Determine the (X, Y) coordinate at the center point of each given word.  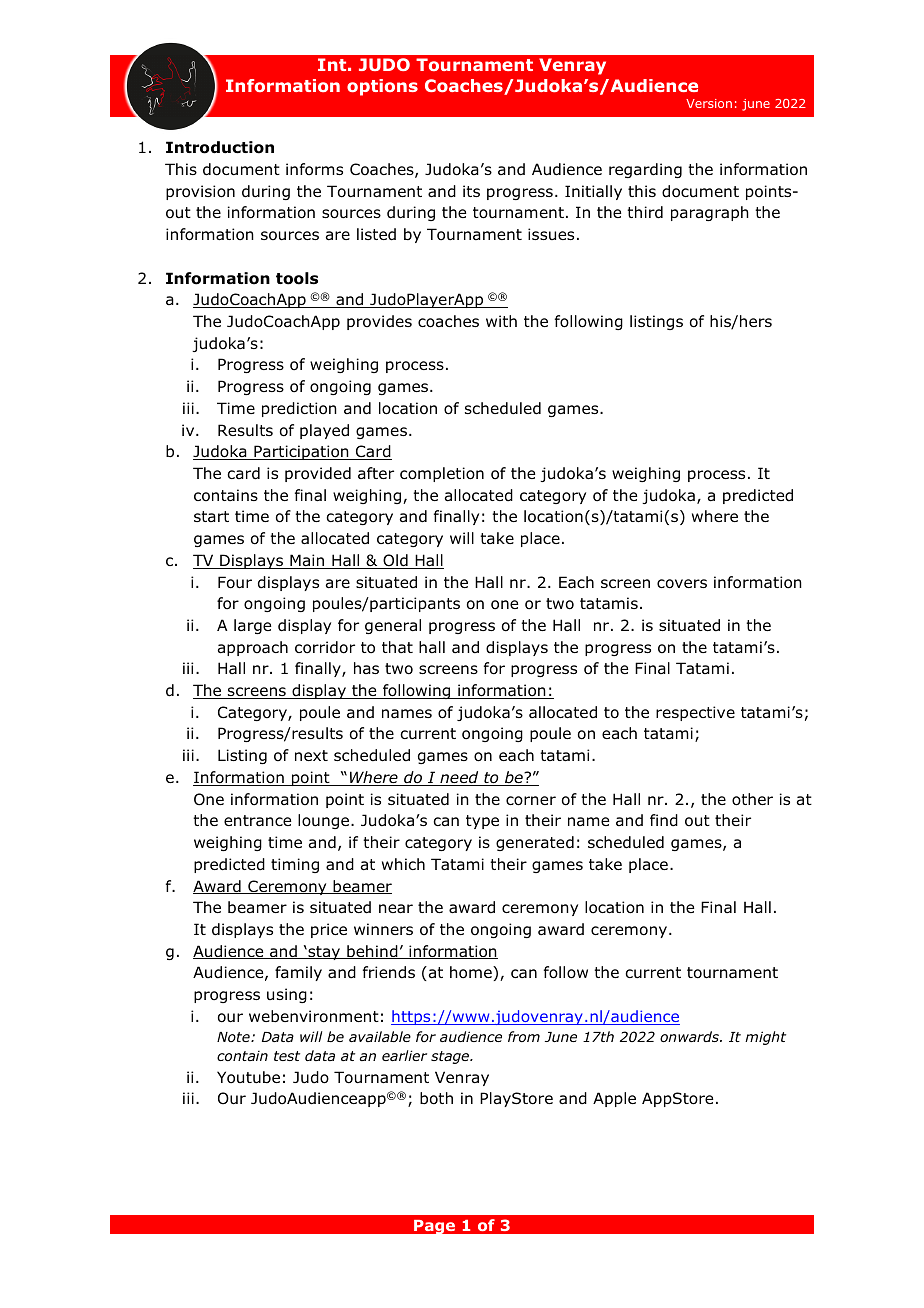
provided (318, 474)
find (664, 820)
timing (295, 865)
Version (709, 103)
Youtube (248, 1077)
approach (253, 648)
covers (682, 584)
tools (297, 278)
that (397, 647)
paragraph (710, 213)
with (501, 321)
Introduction (220, 147)
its (471, 191)
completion (442, 474)
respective (695, 713)
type (482, 822)
